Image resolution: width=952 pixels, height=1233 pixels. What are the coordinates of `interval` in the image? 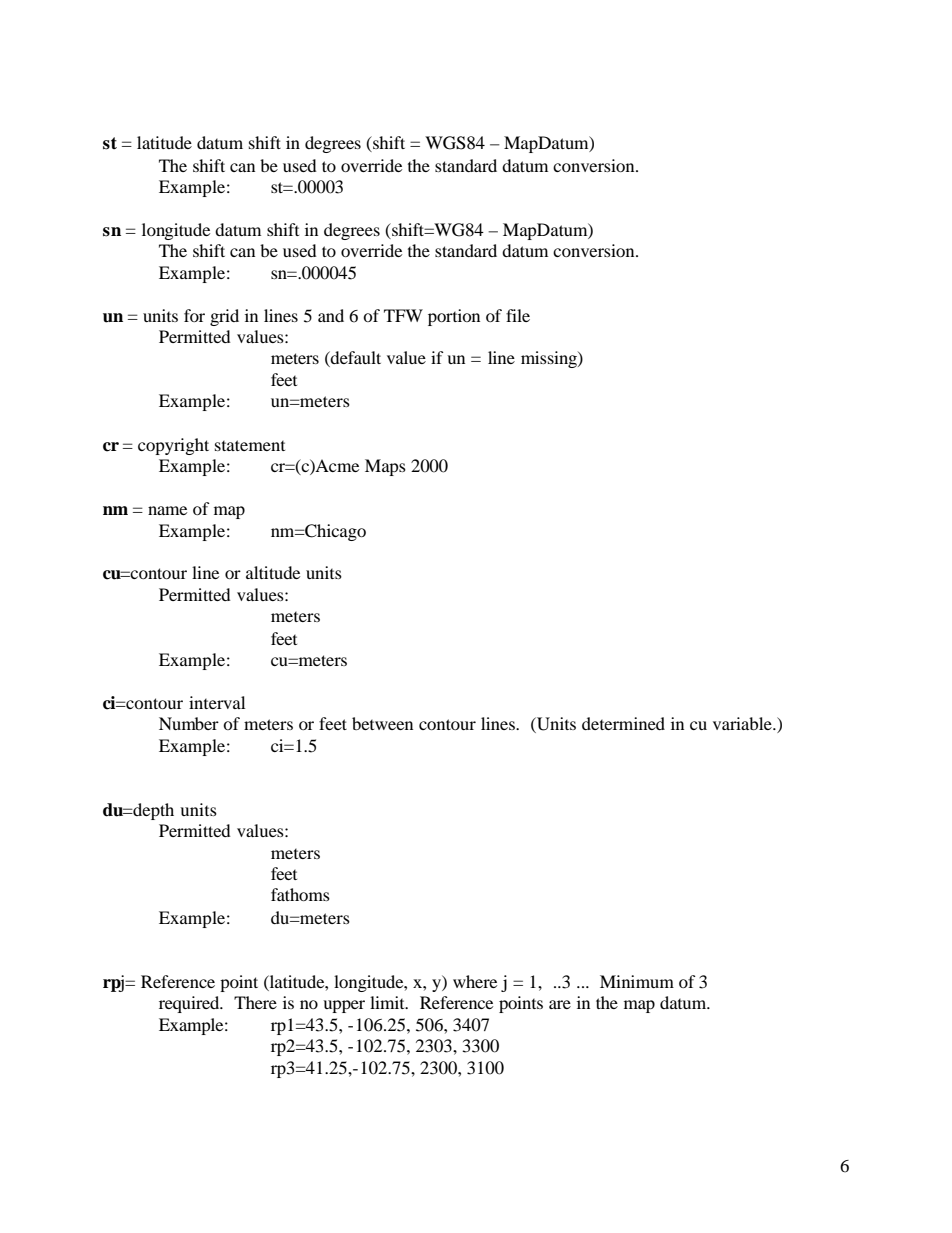 It's located at (217, 702).
